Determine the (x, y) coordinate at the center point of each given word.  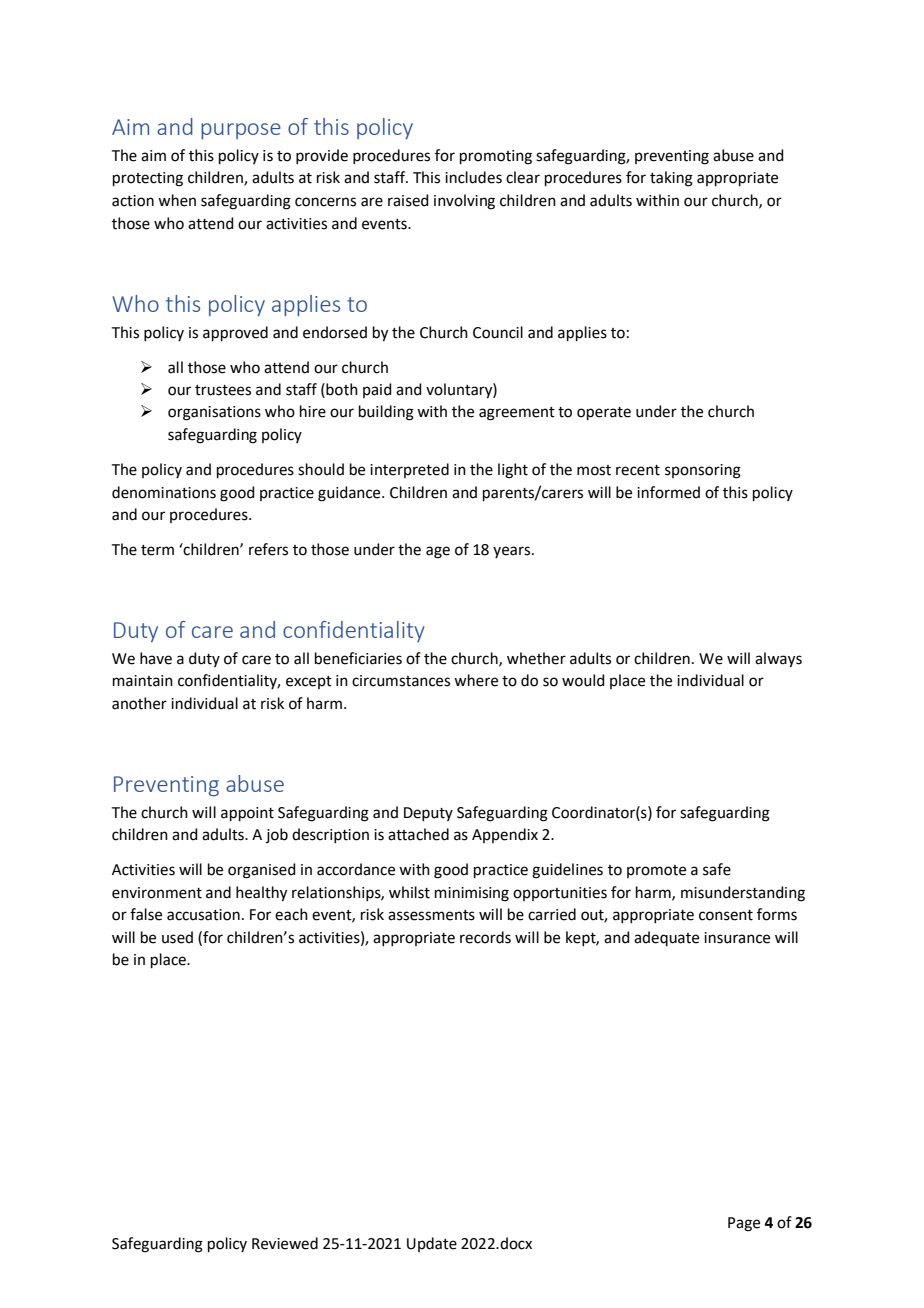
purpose (241, 131)
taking (671, 179)
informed (668, 492)
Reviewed (285, 1243)
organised (262, 871)
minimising (472, 894)
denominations (164, 492)
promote (656, 871)
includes (473, 177)
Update (432, 1244)
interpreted (409, 470)
